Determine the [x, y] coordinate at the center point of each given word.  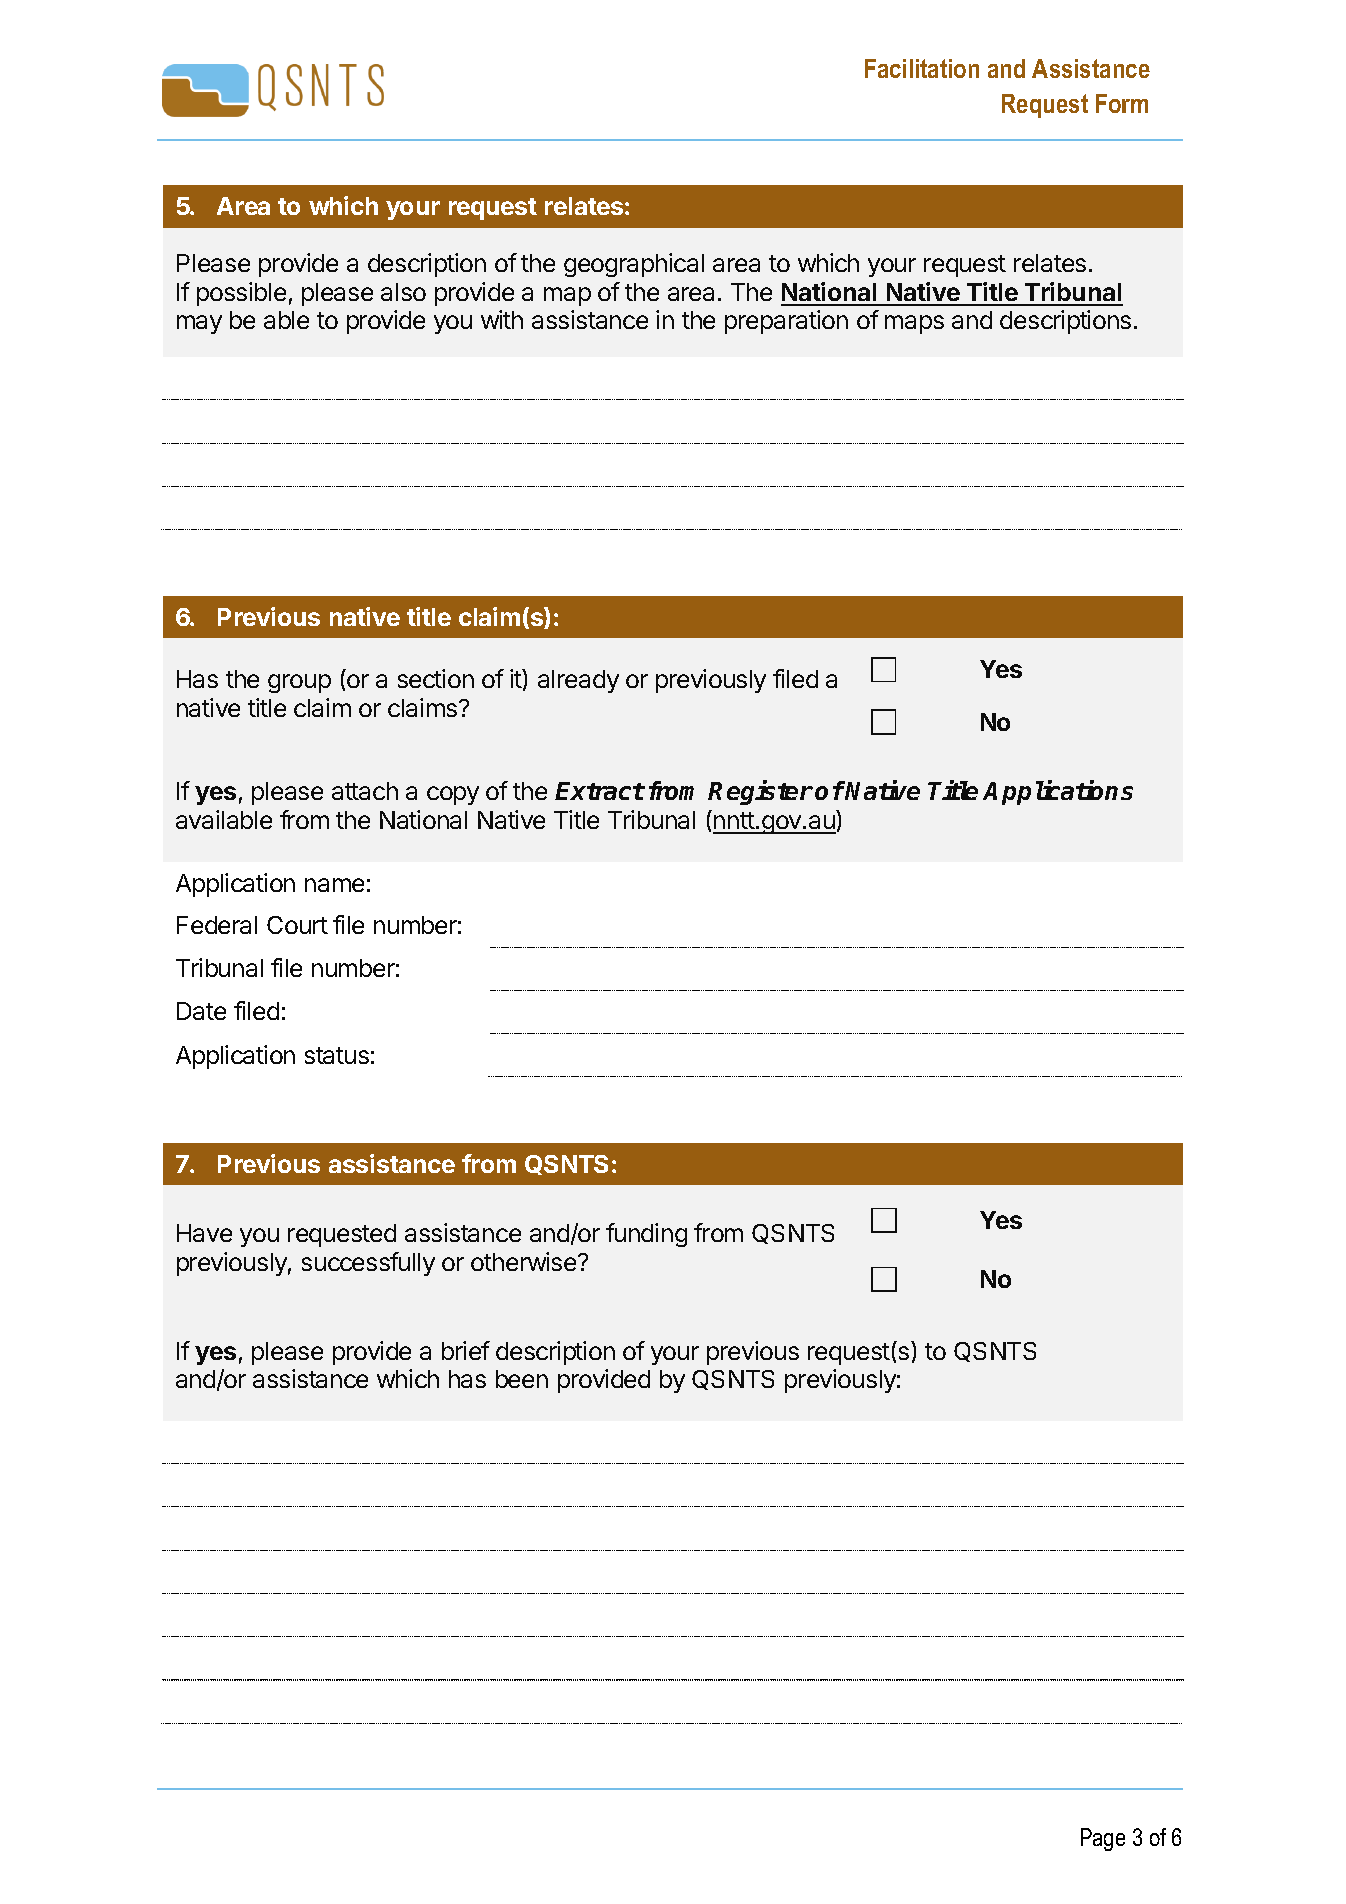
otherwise [525, 1261]
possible [241, 294]
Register [760, 792]
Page [1103, 1839]
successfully [368, 1264]
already [578, 681]
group [299, 683]
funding [646, 1235]
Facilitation [922, 68]
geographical [634, 265]
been [522, 1379]
